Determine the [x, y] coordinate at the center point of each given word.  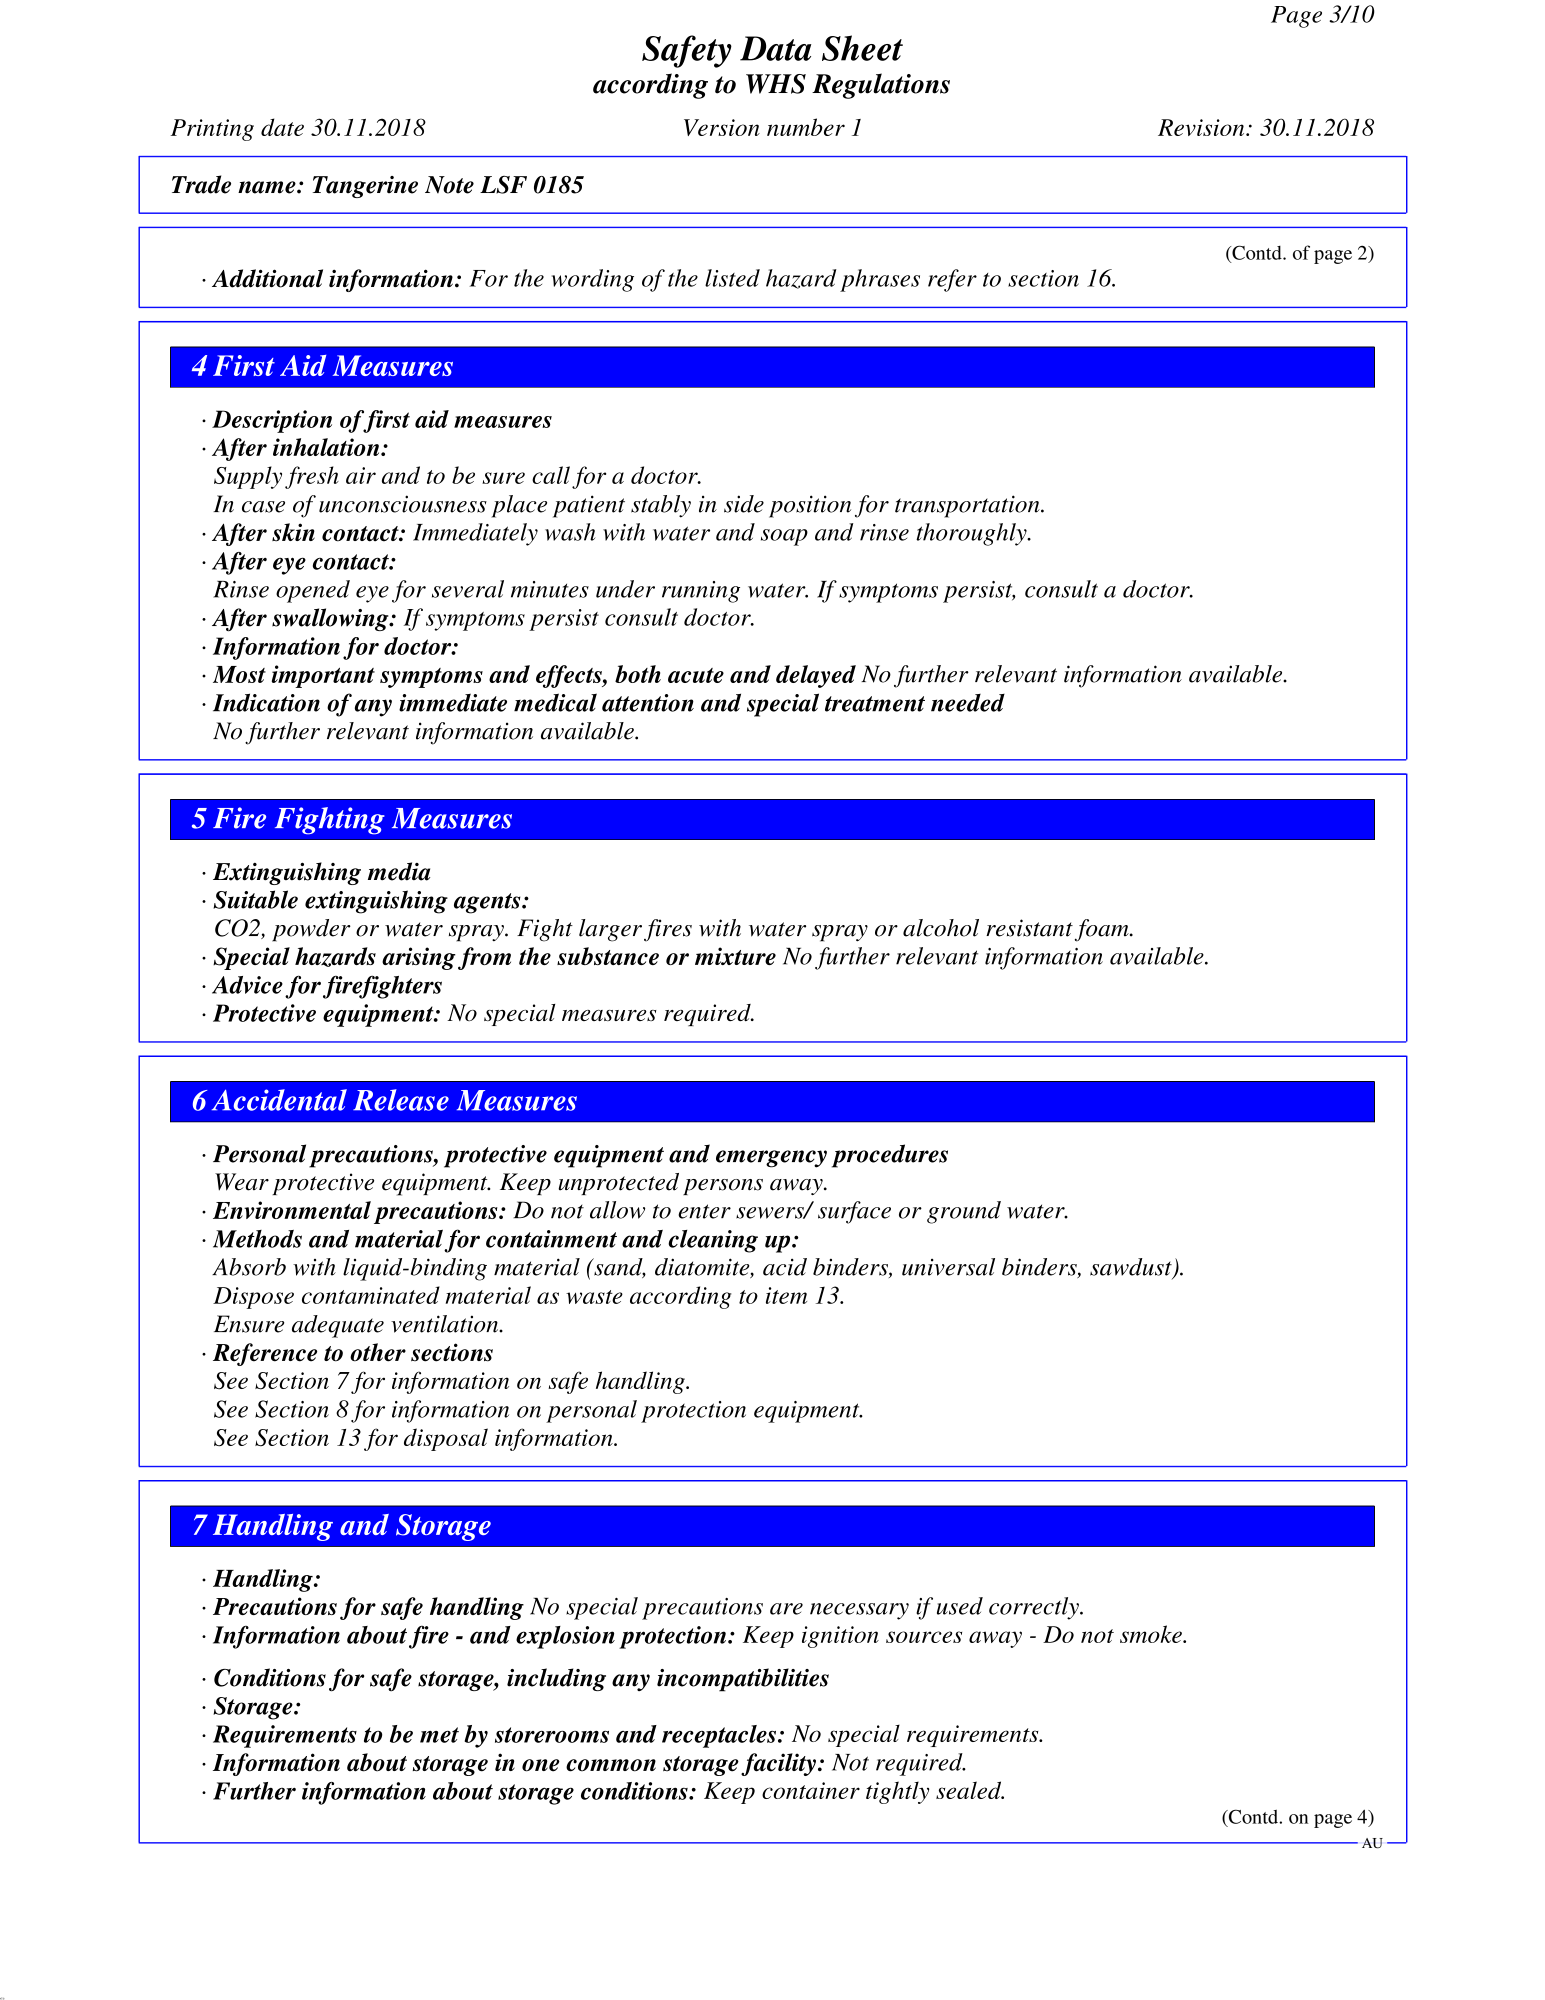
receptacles [719, 1736]
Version [722, 127]
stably [661, 506]
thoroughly [972, 534]
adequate [338, 1326]
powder [311, 930]
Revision [1202, 127]
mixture [735, 956]
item [786, 1295]
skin [293, 532]
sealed [970, 1790]
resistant [1029, 928]
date [282, 127]
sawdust [1132, 1268]
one [541, 1765]
